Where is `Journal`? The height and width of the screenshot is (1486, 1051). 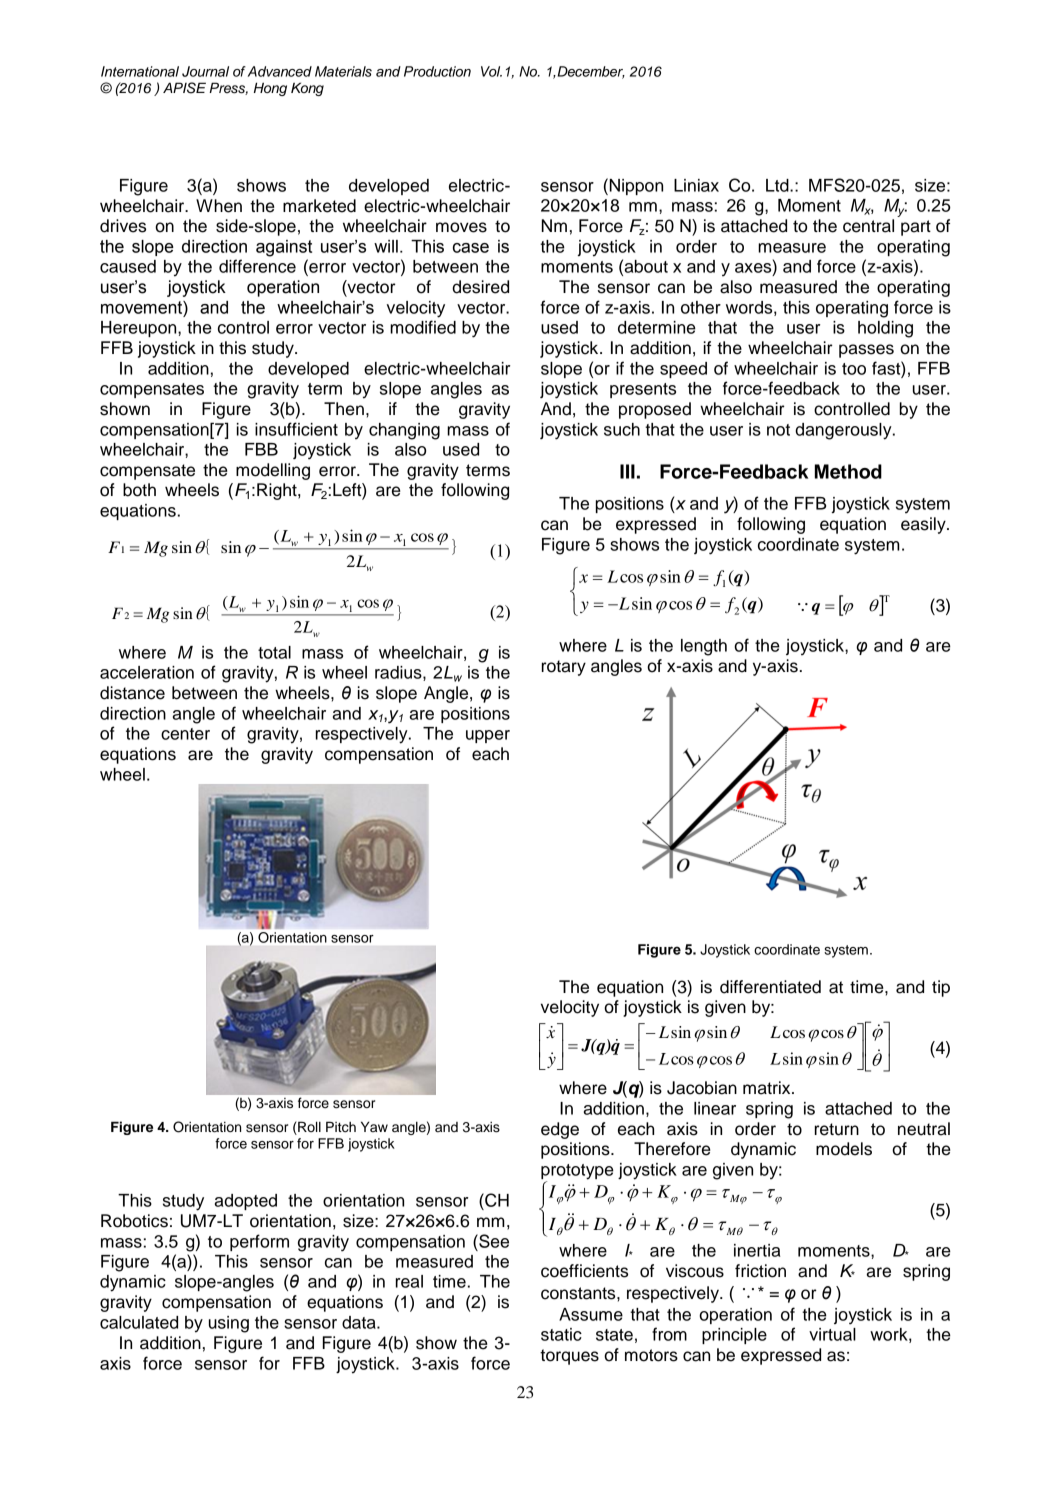 Journal is located at coordinates (205, 71).
